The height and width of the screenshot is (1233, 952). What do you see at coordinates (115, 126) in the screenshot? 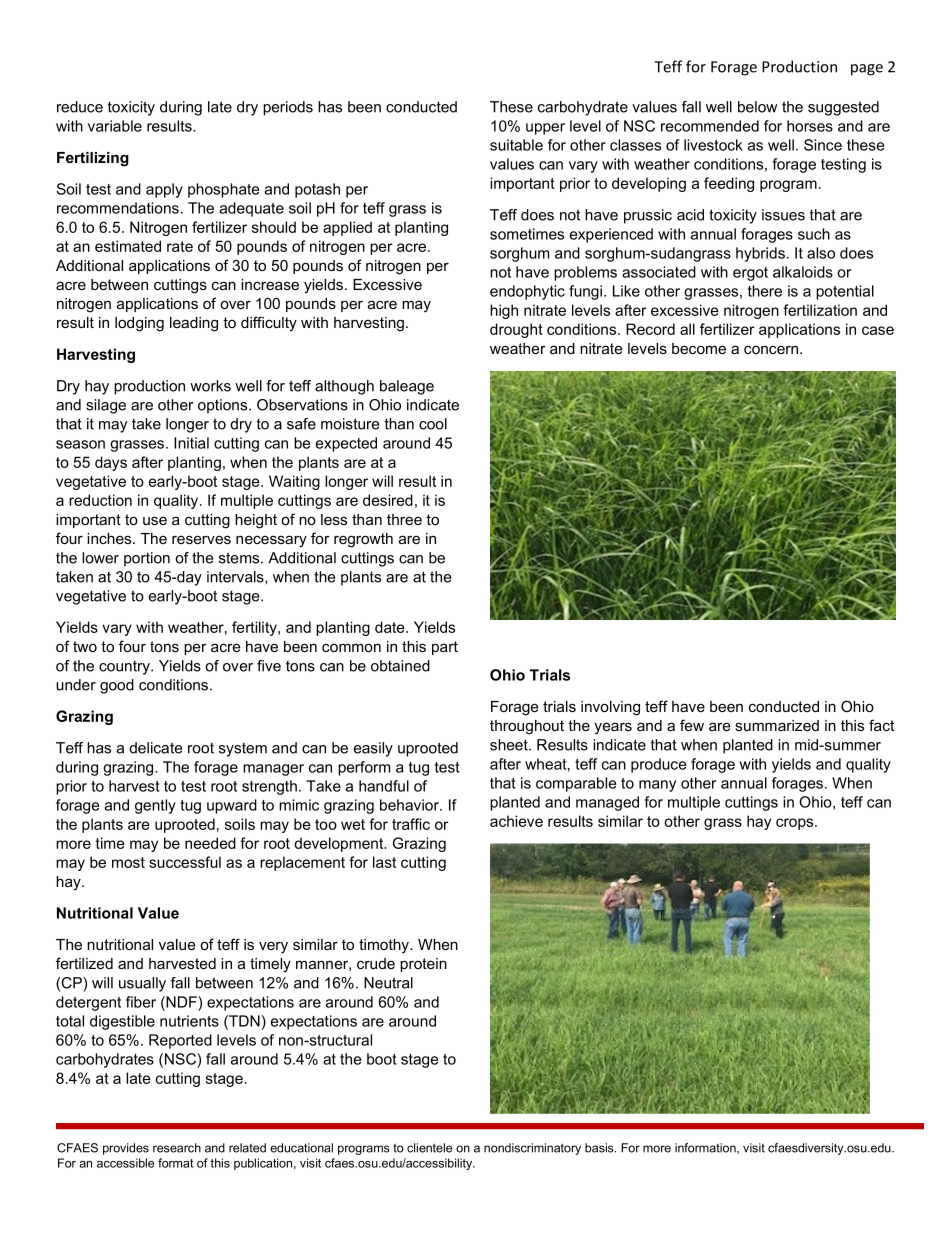
I see `variable` at bounding box center [115, 126].
